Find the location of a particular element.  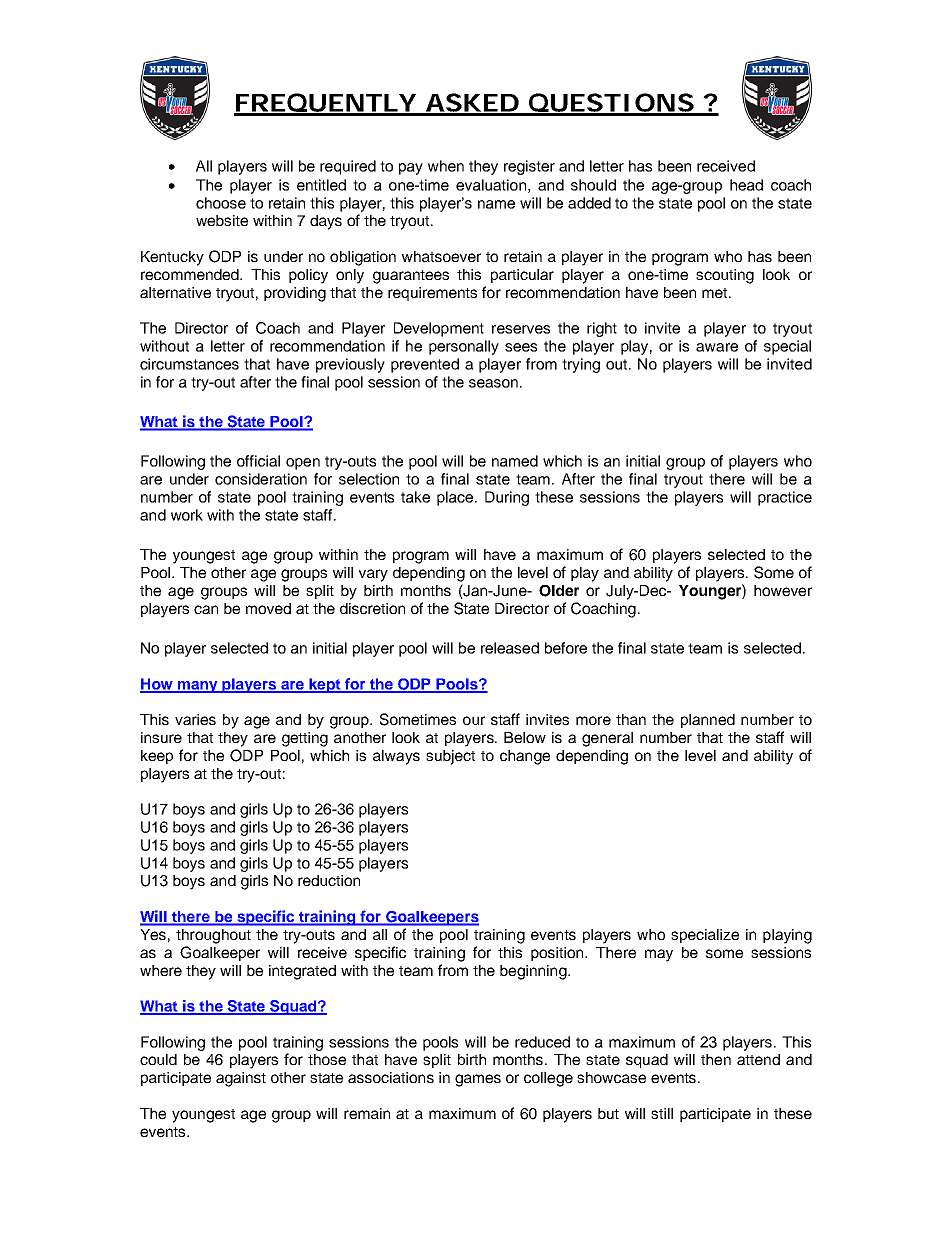

getting is located at coordinates (305, 739).
